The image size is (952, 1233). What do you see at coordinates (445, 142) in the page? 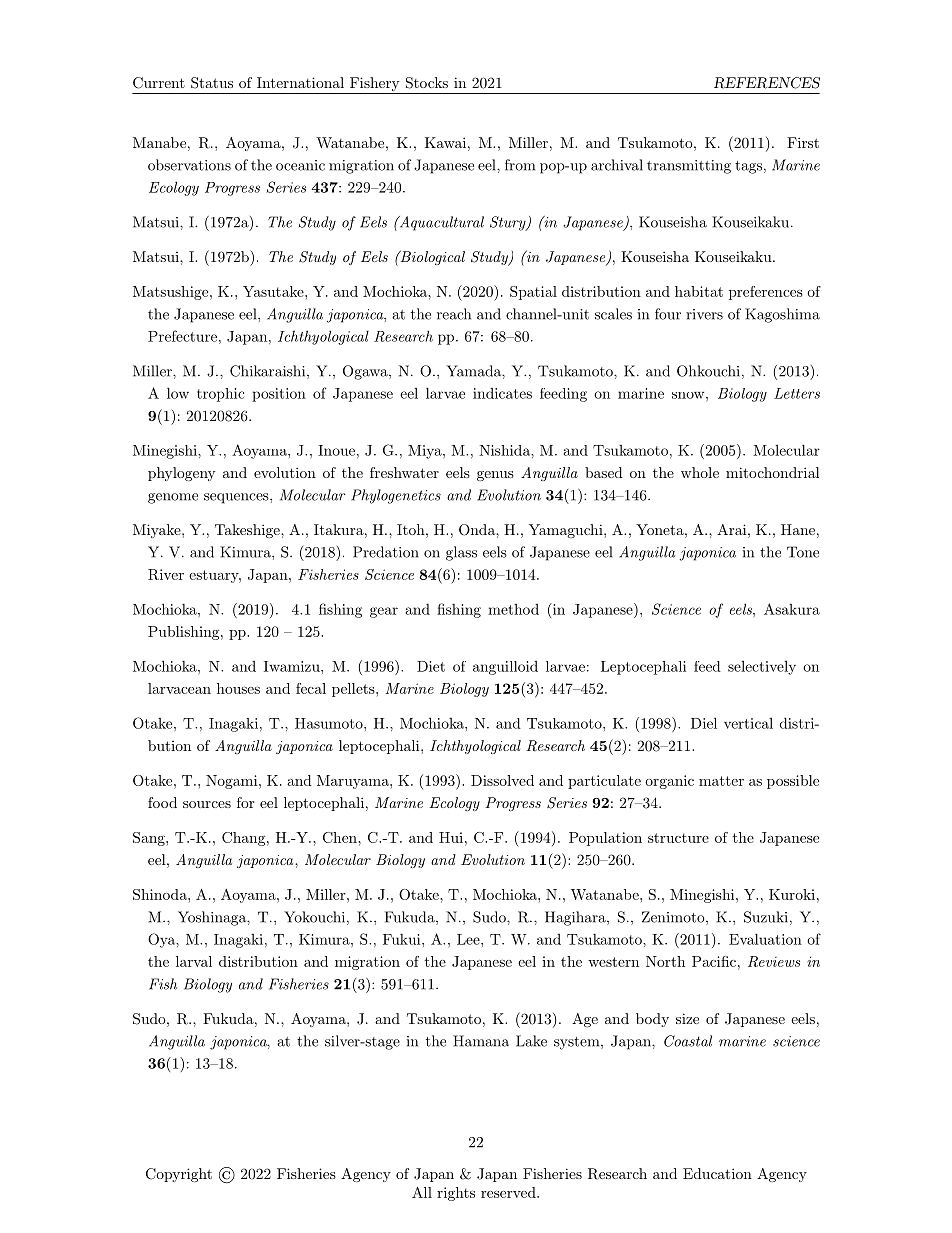
I see `Kawai` at bounding box center [445, 142].
